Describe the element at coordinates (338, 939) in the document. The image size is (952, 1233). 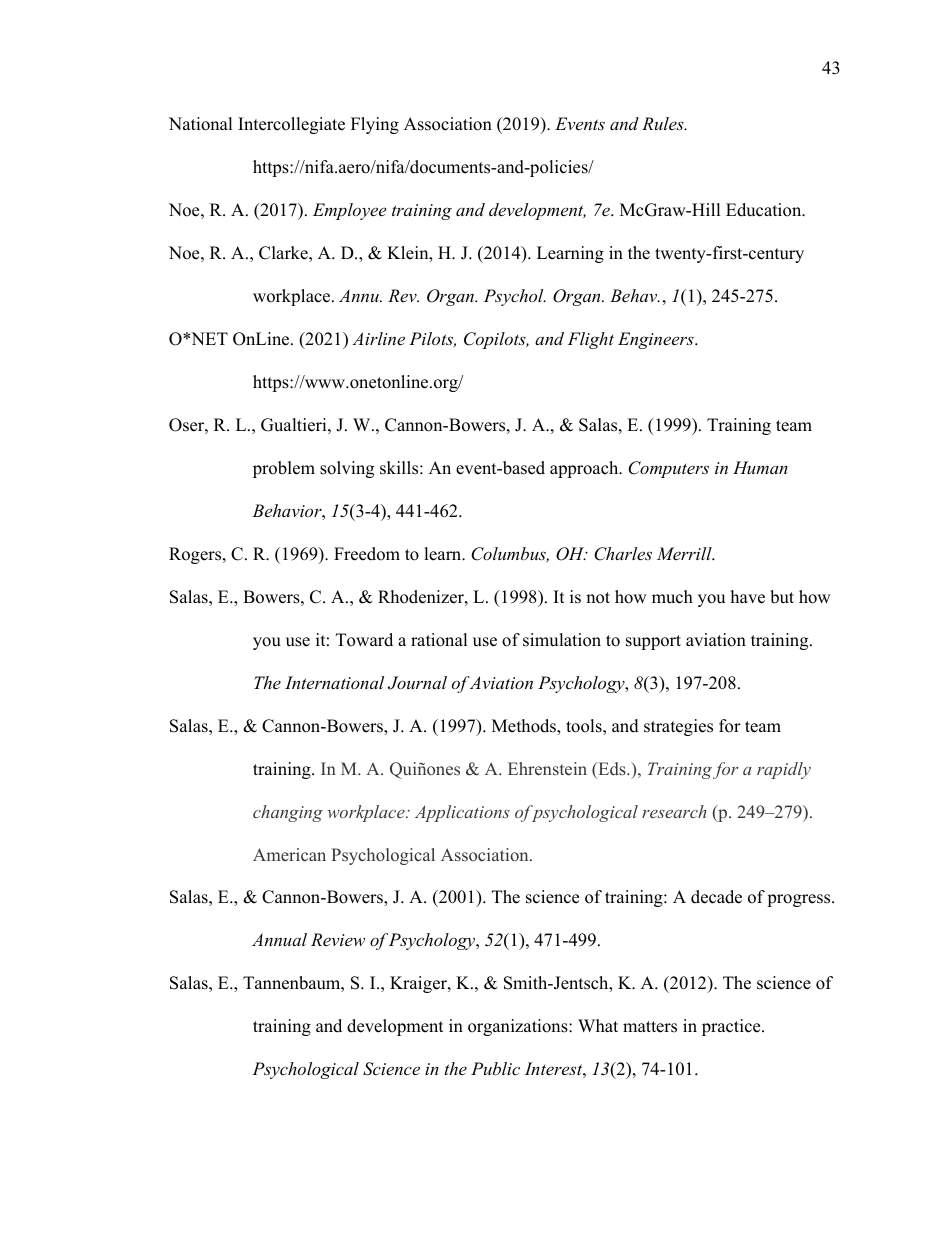
I see `Review` at that location.
